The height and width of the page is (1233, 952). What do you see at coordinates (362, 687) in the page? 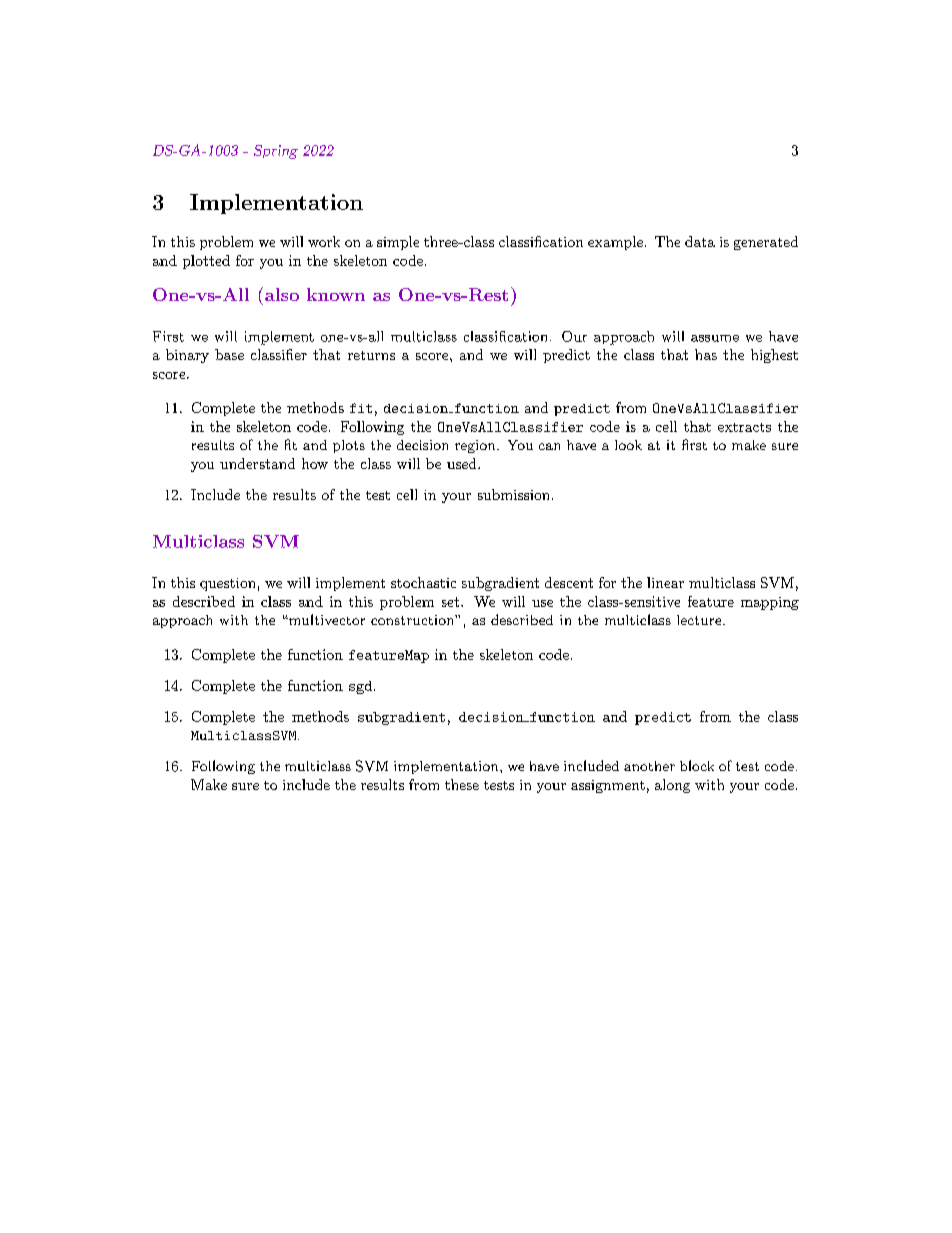
I see `sgd` at bounding box center [362, 687].
